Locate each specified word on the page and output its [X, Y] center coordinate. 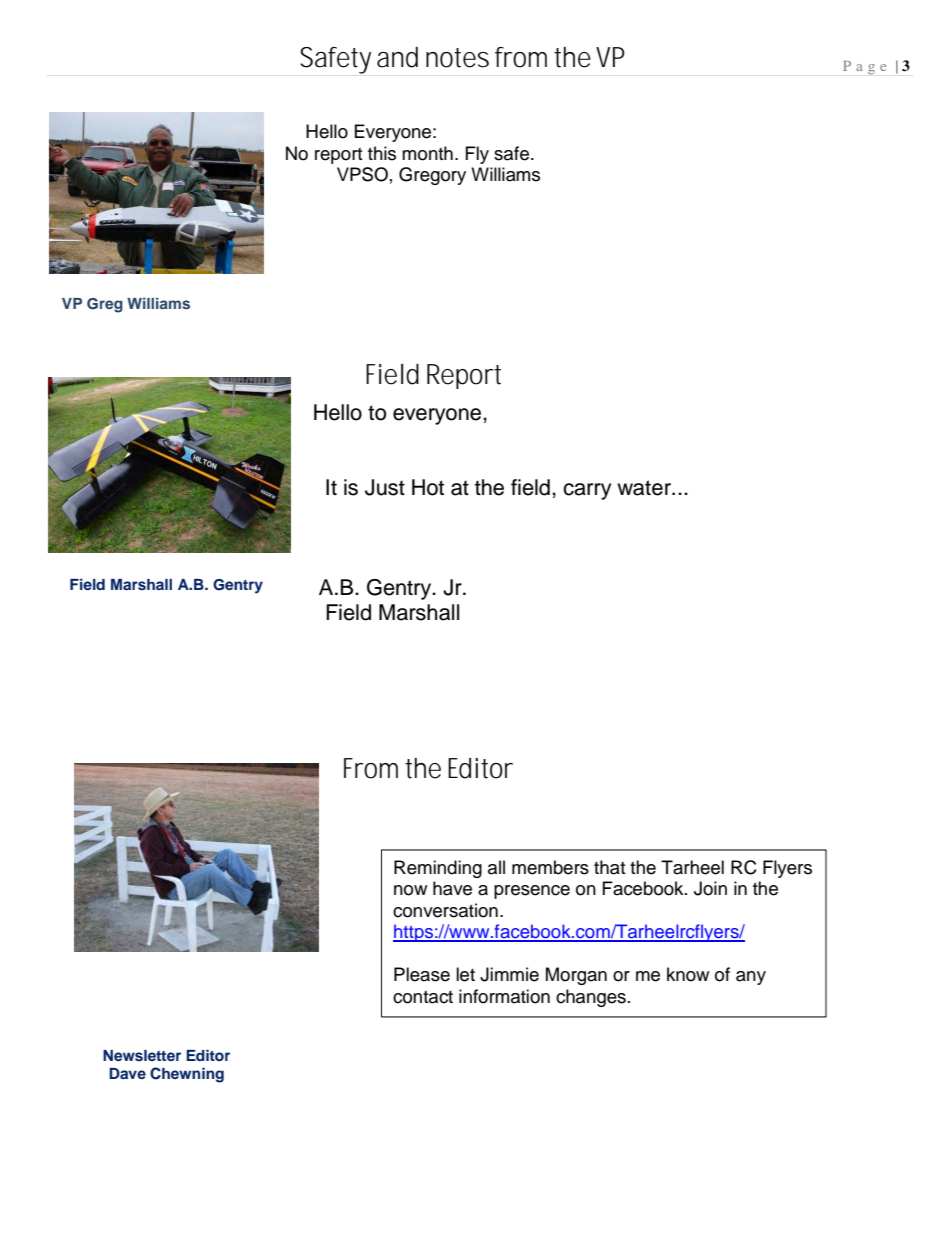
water [645, 488]
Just [385, 487]
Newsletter [142, 1055]
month [427, 153]
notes [457, 58]
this [382, 153]
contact [423, 997]
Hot [428, 487]
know [688, 974]
